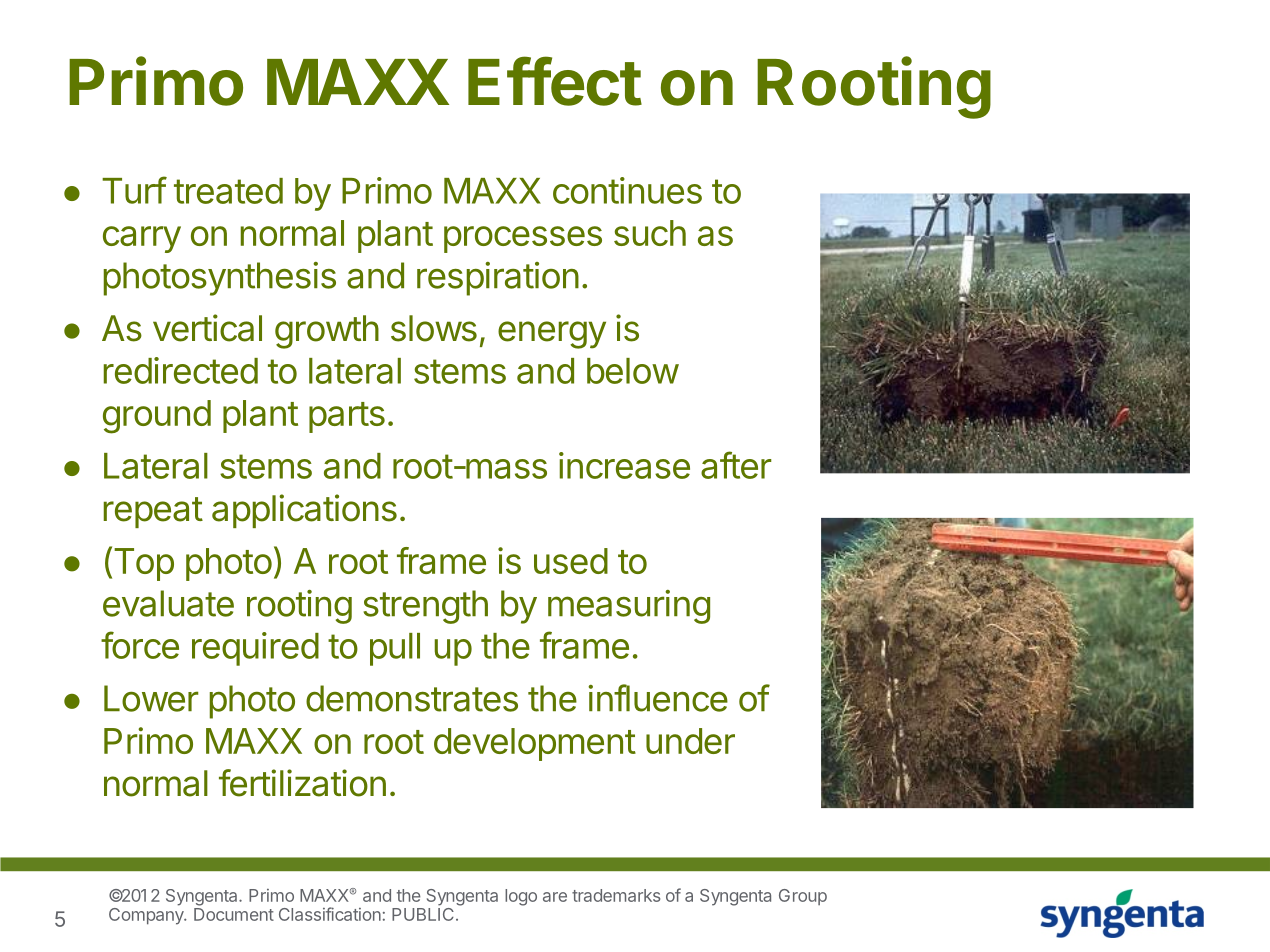 The image size is (1270, 952). Describe the element at coordinates (153, 512) in the screenshot. I see `repeat` at that location.
